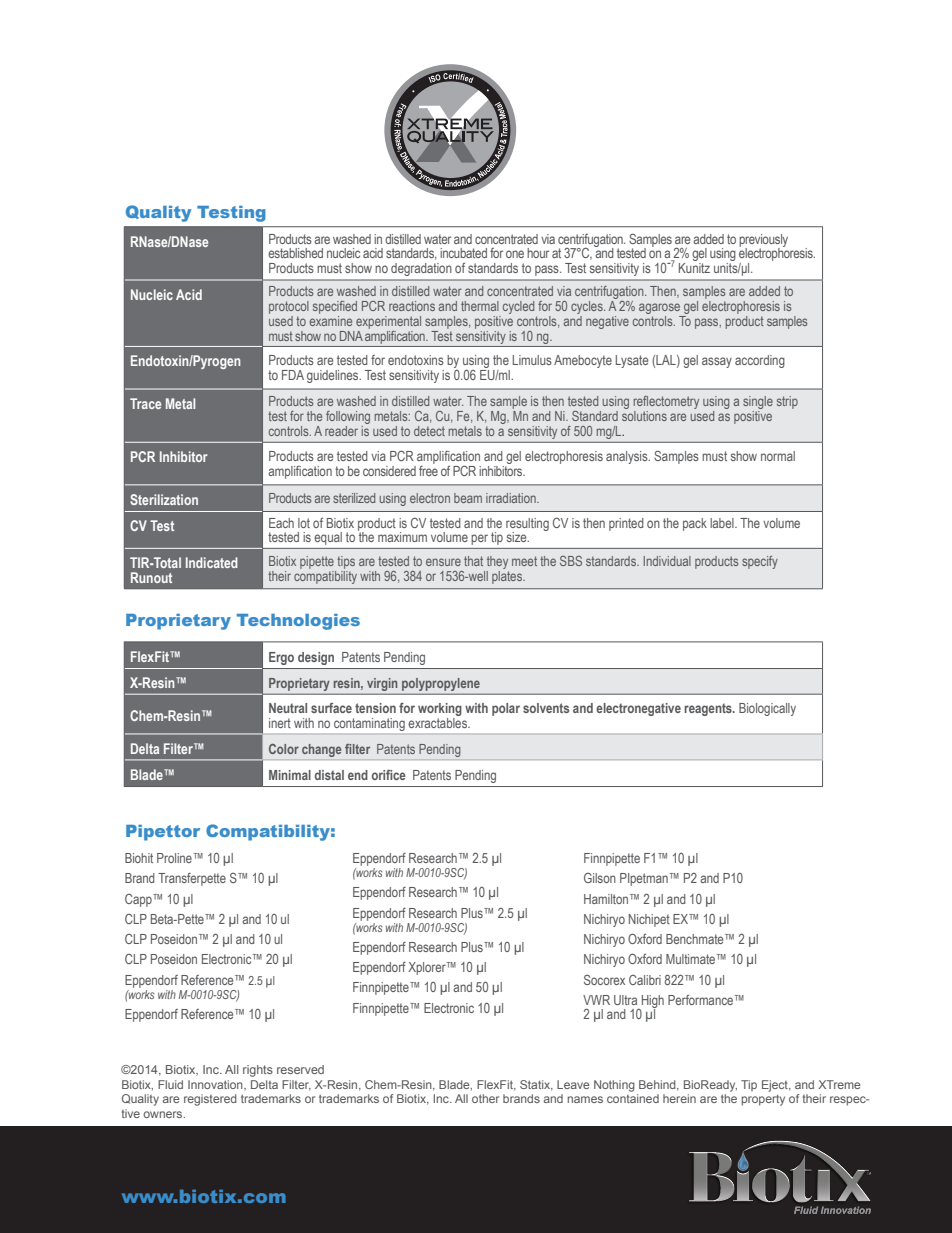 Image resolution: width=952 pixels, height=1233 pixels. I want to click on previously, so click(763, 241).
